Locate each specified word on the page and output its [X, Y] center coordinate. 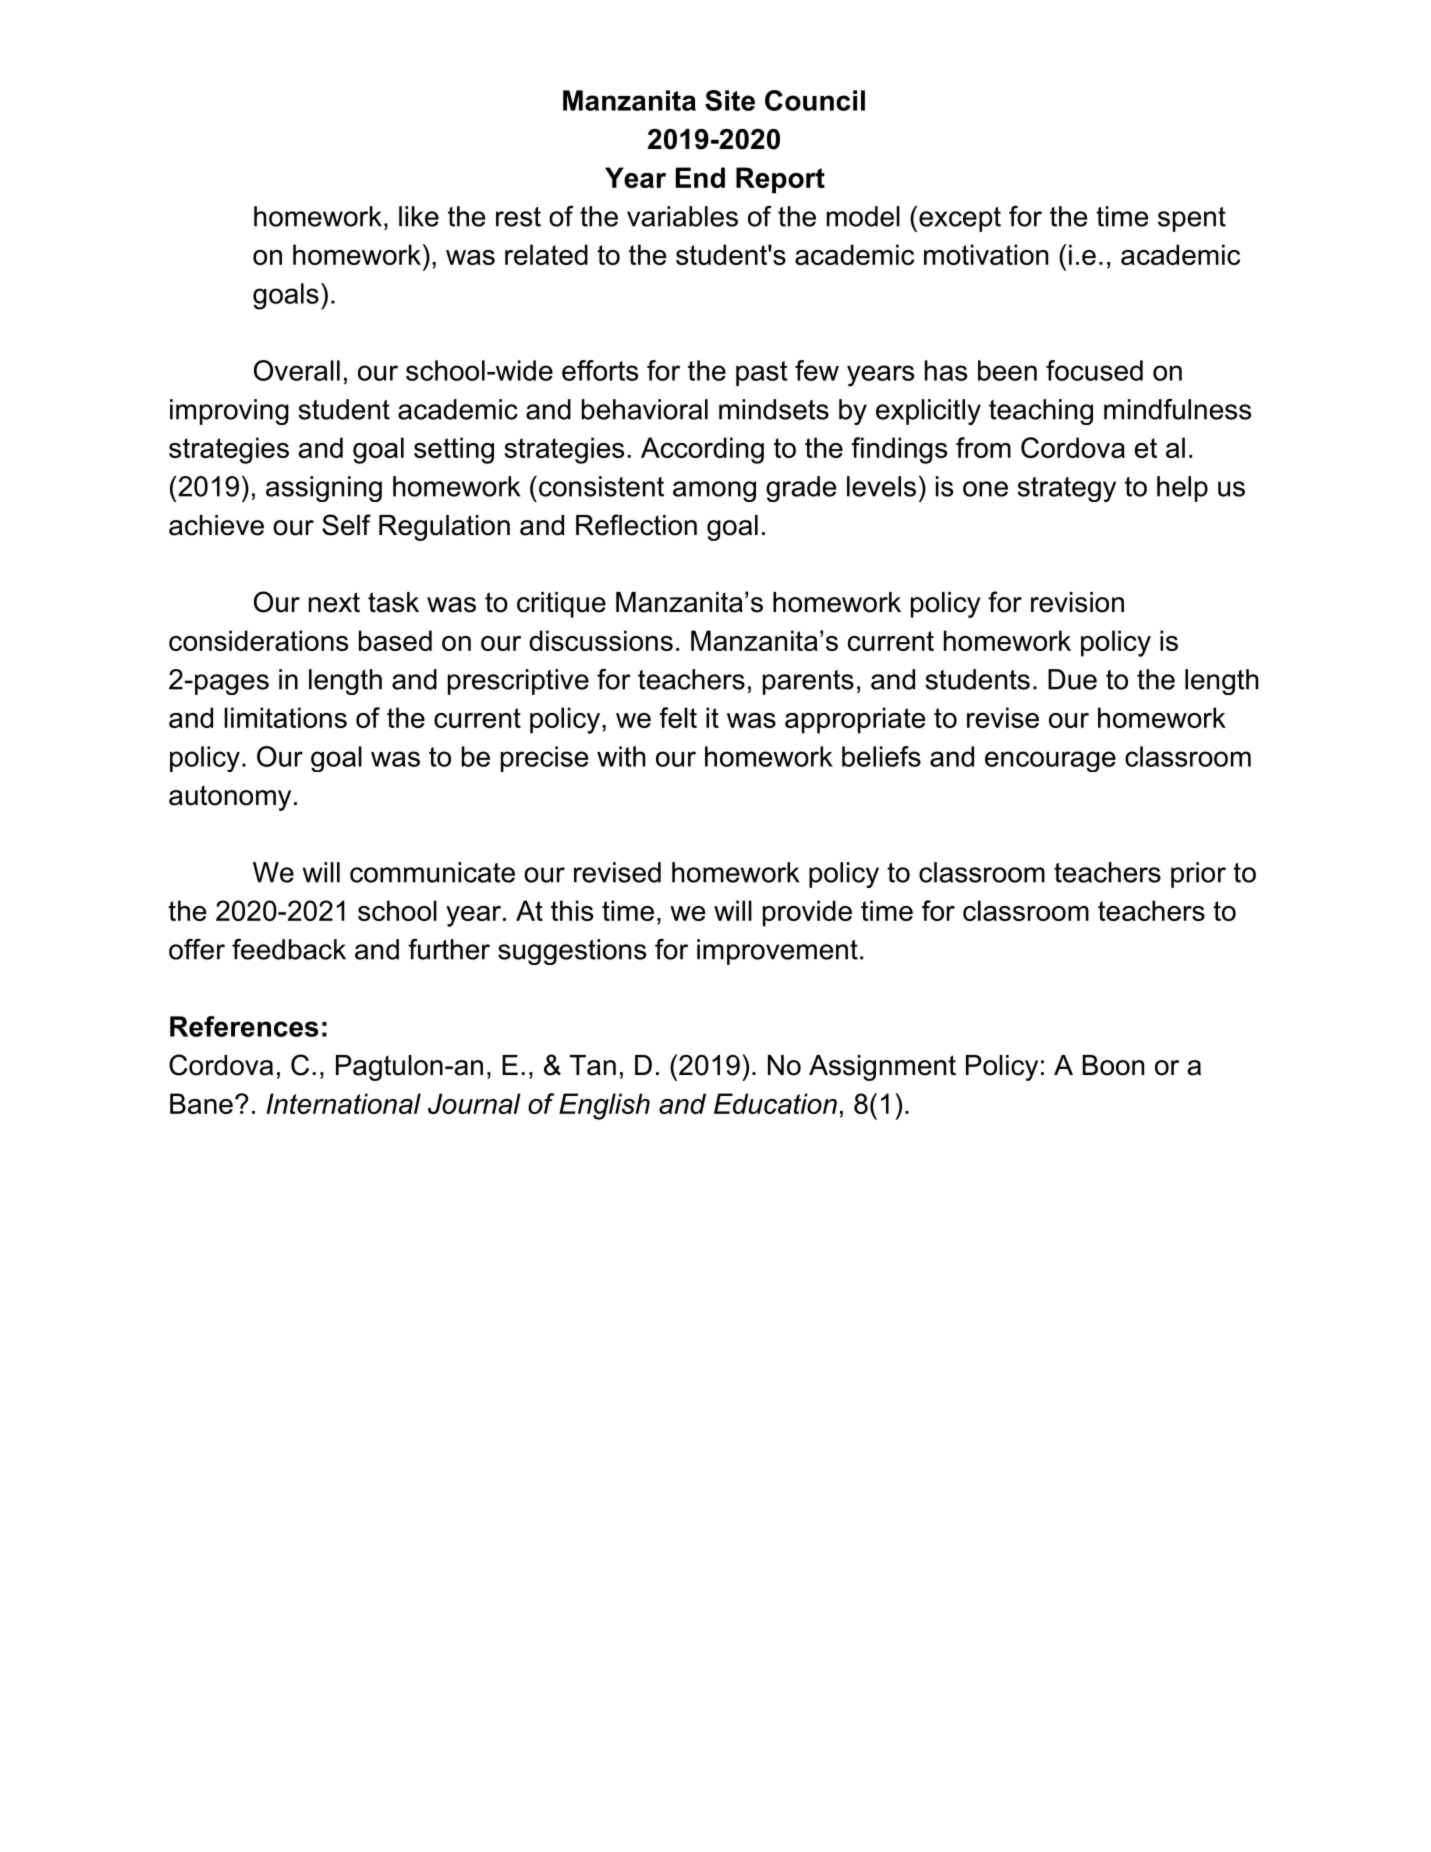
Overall [297, 370]
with [621, 756]
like [419, 216]
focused [1094, 370]
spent [1192, 219]
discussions [601, 640]
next [334, 602]
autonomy [230, 798]
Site [730, 100]
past [761, 373]
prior [1198, 875]
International [343, 1103]
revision [1077, 602]
